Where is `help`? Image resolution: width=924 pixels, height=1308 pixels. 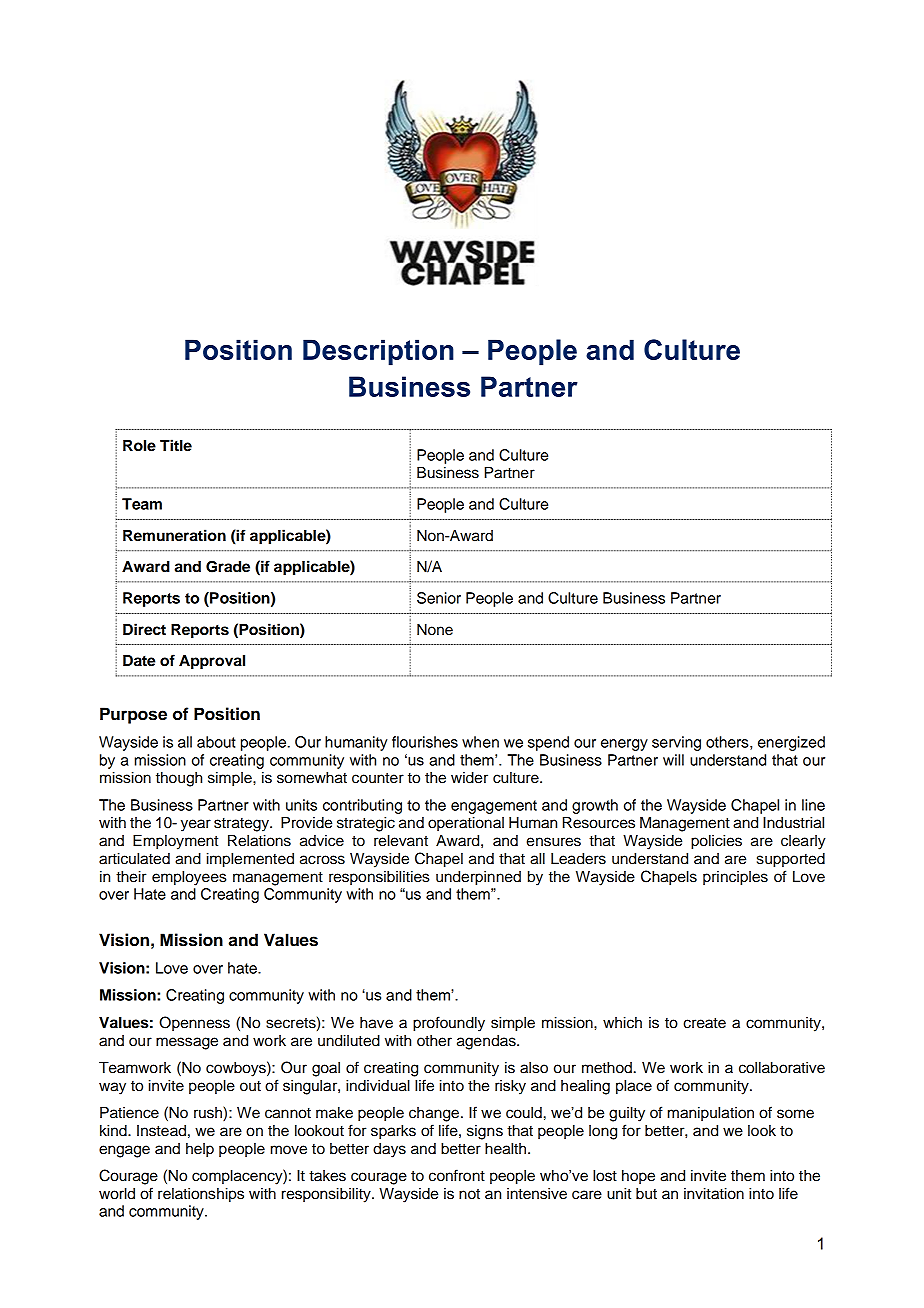 help is located at coordinates (200, 1150).
